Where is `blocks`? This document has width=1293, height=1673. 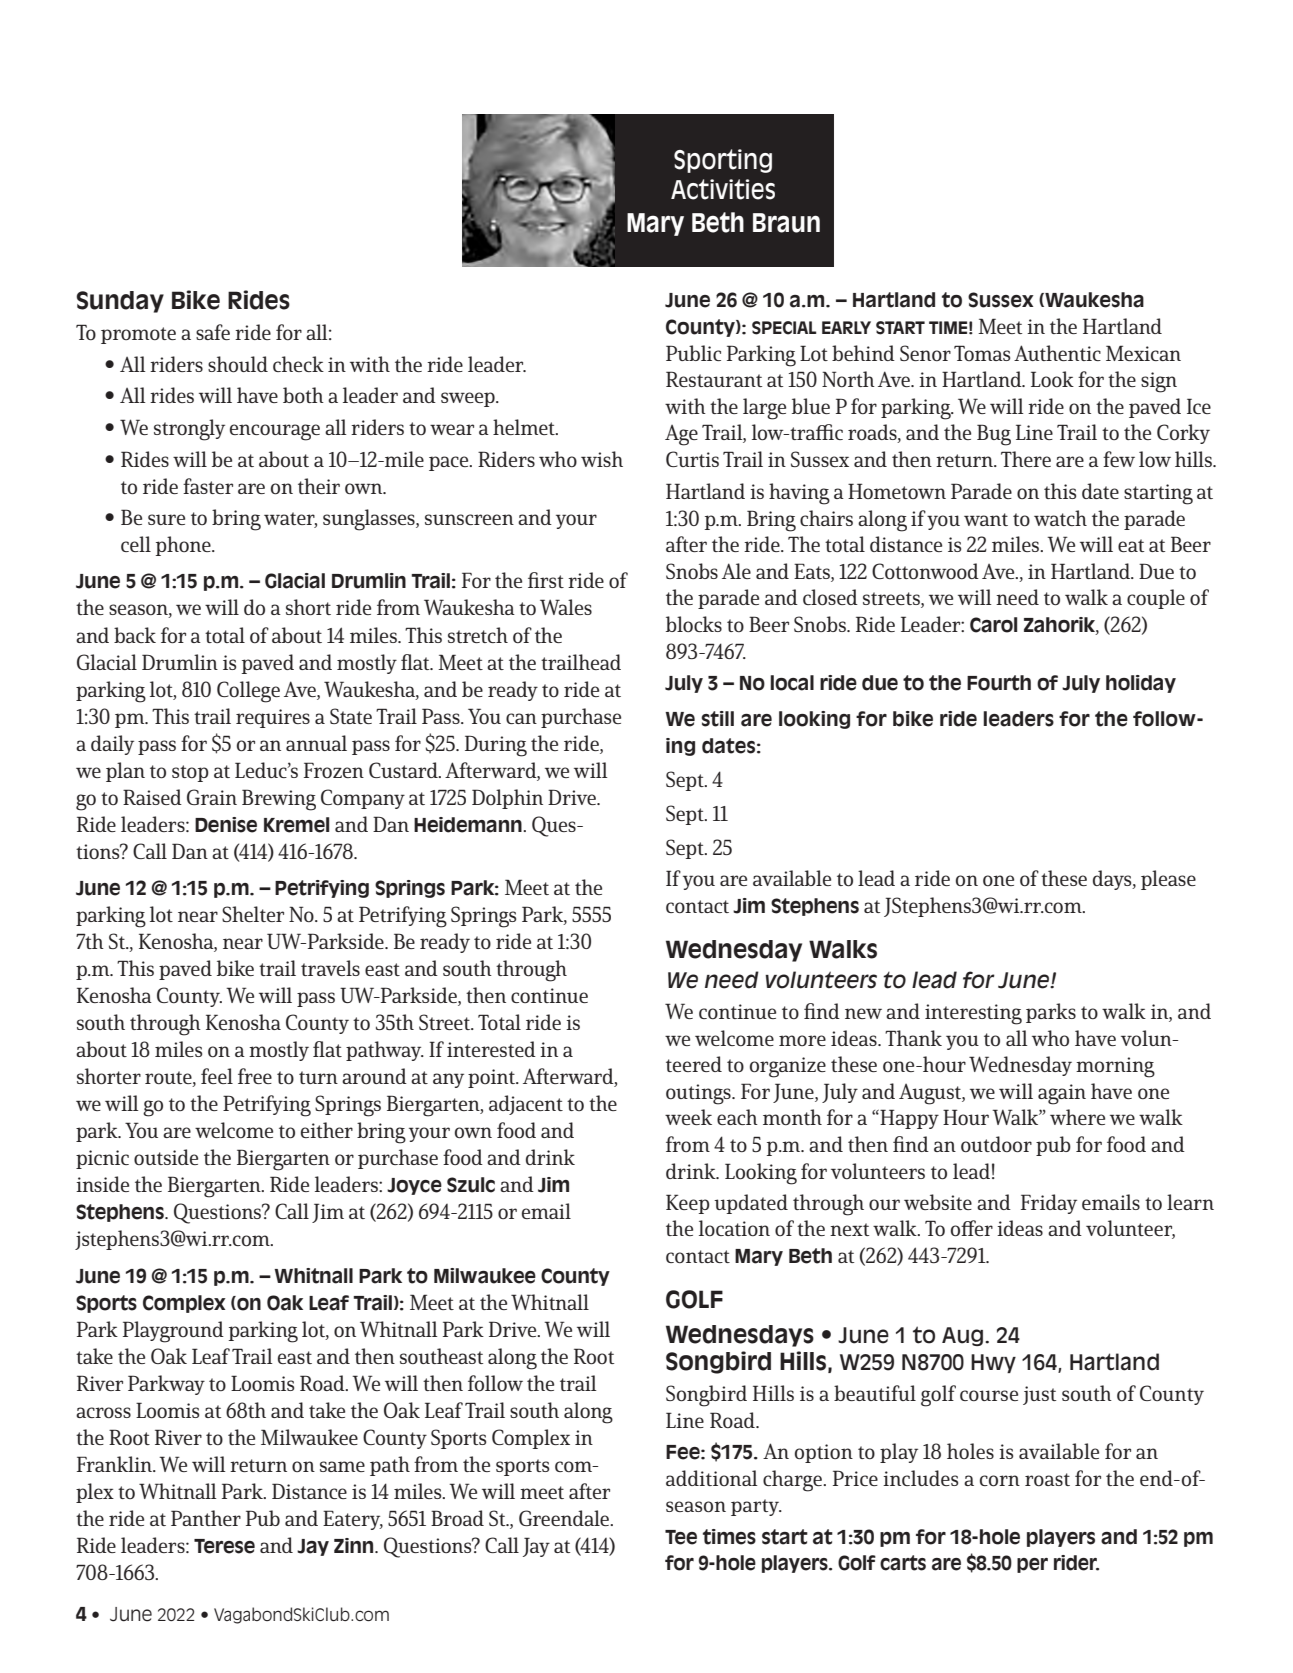
blocks is located at coordinates (694, 624).
